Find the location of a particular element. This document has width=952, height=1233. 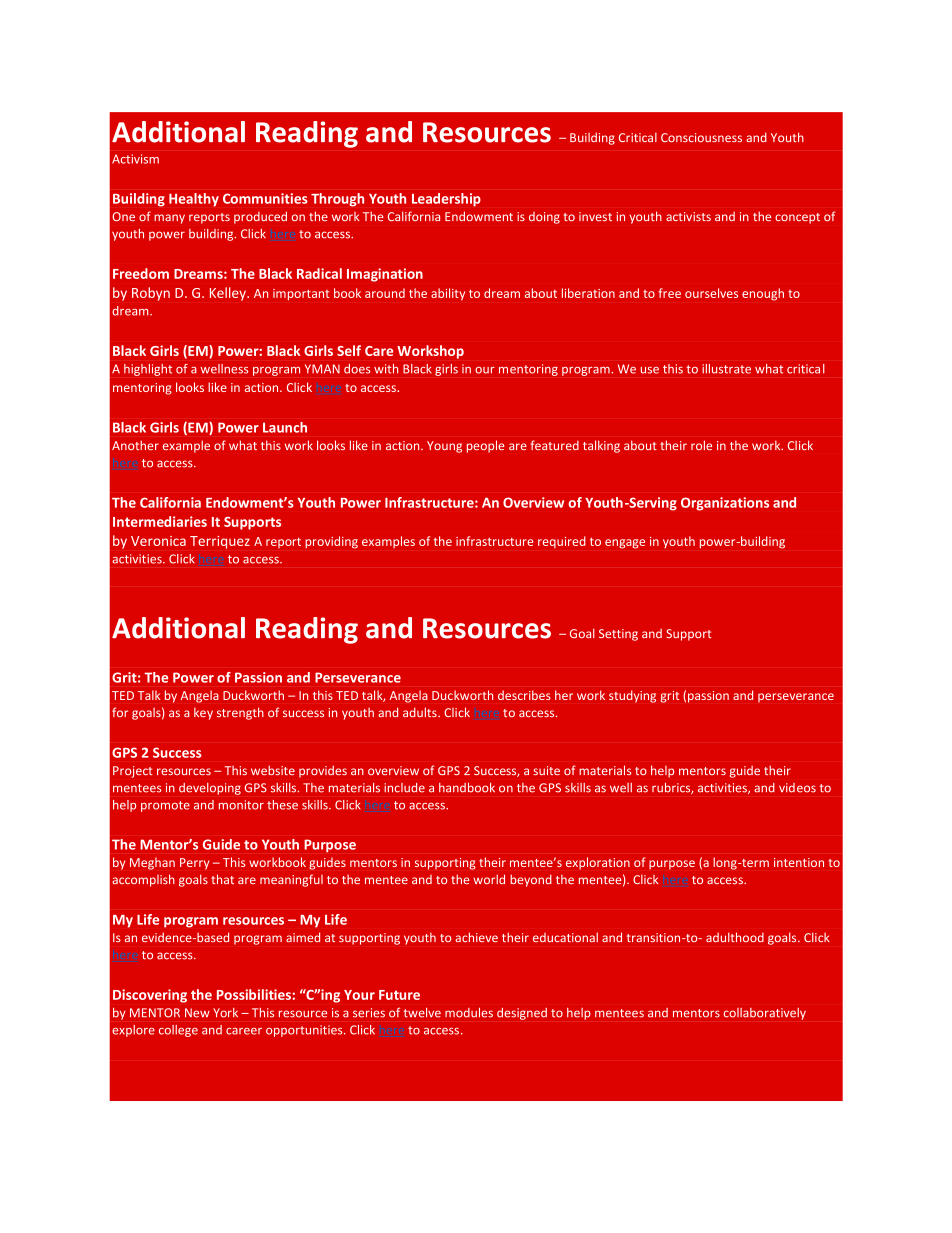

Leadership is located at coordinates (446, 200).
